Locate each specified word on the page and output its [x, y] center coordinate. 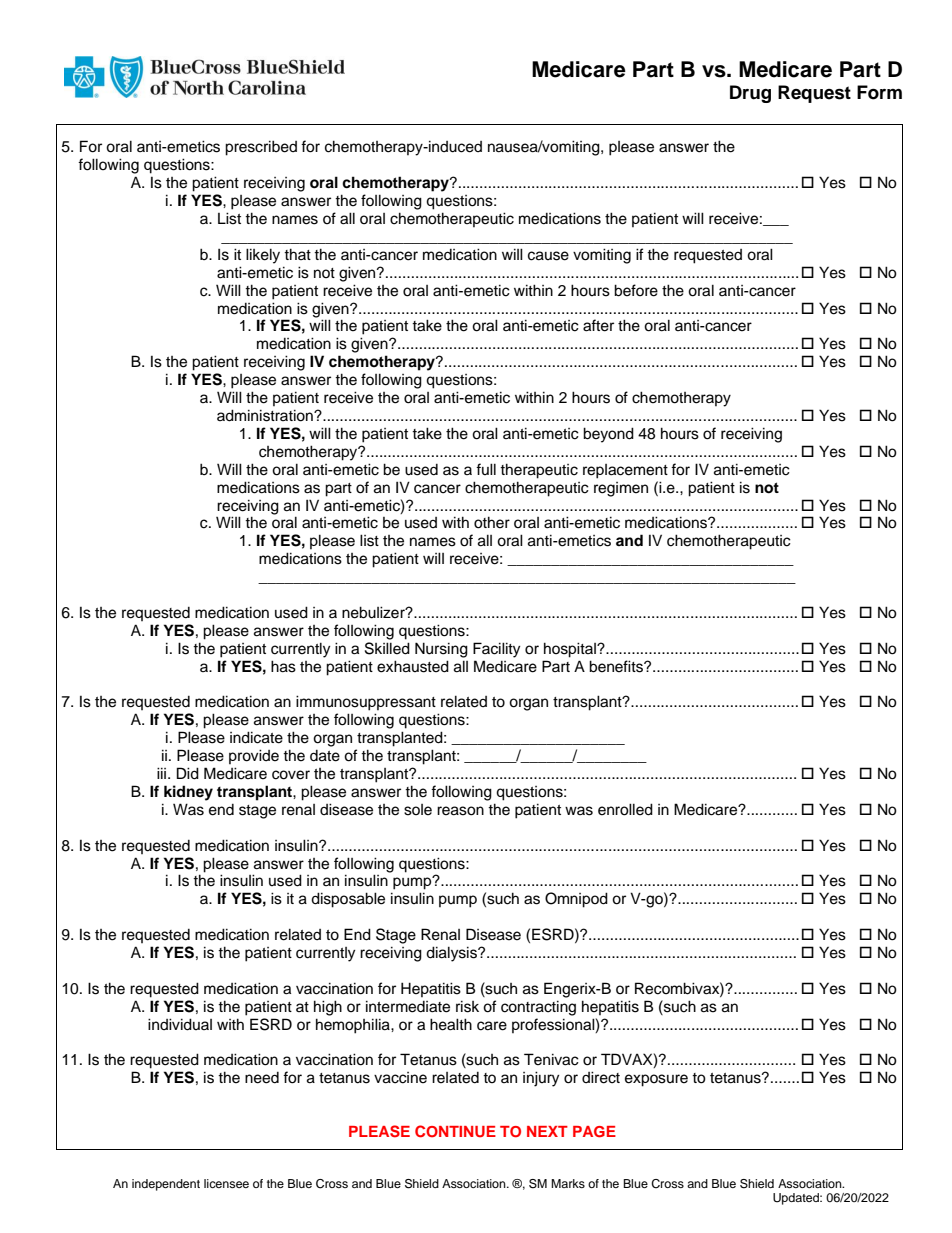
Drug [750, 94]
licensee [226, 1183]
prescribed [261, 148]
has [283, 666]
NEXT [547, 1131]
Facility [496, 650]
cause [548, 256]
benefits [617, 666]
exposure [656, 1080]
